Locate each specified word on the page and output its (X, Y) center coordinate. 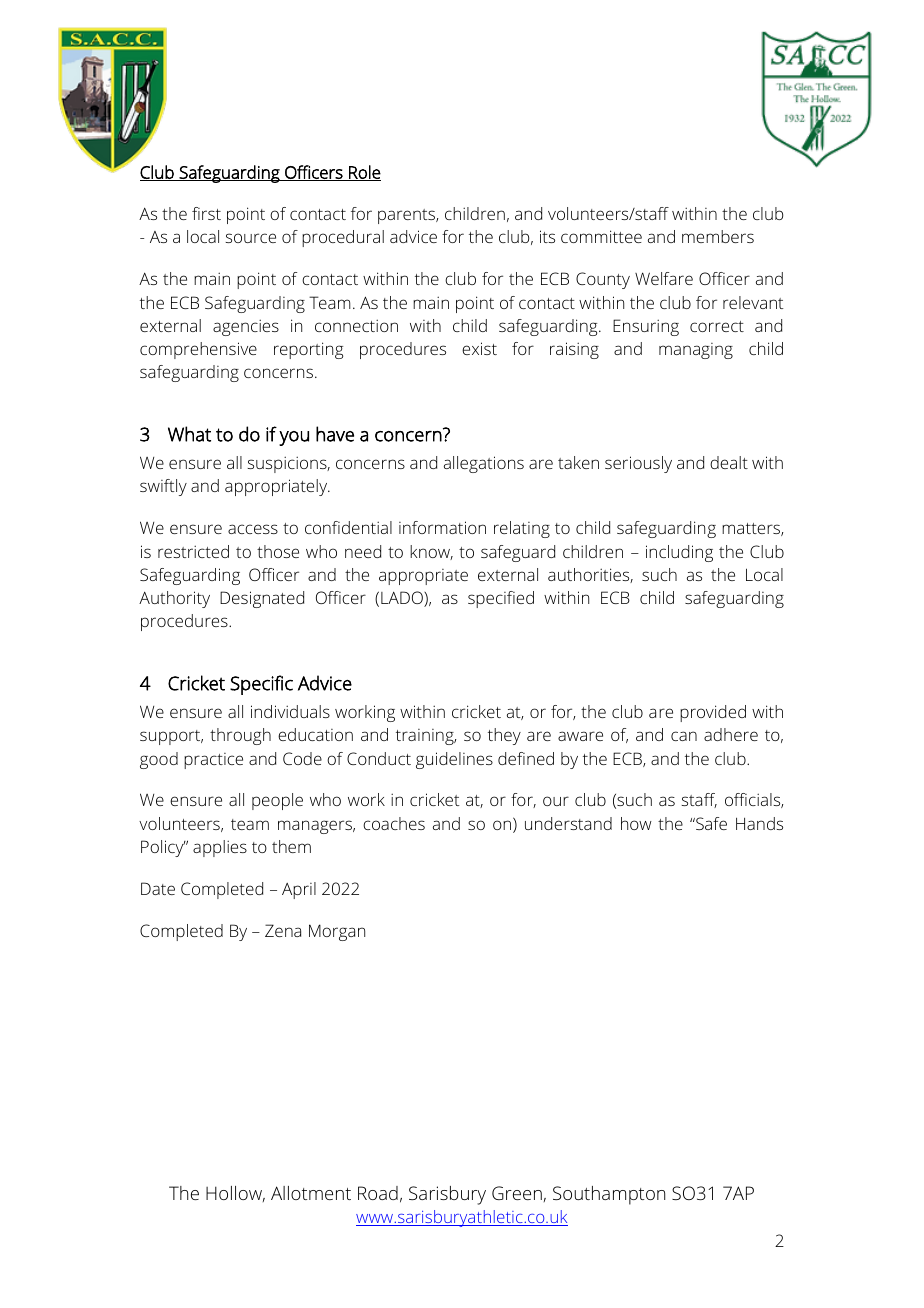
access (253, 529)
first (206, 213)
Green (517, 1193)
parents (407, 216)
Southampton (609, 1195)
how (636, 823)
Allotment (311, 1193)
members (718, 236)
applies (220, 848)
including (679, 553)
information (442, 527)
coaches (394, 823)
